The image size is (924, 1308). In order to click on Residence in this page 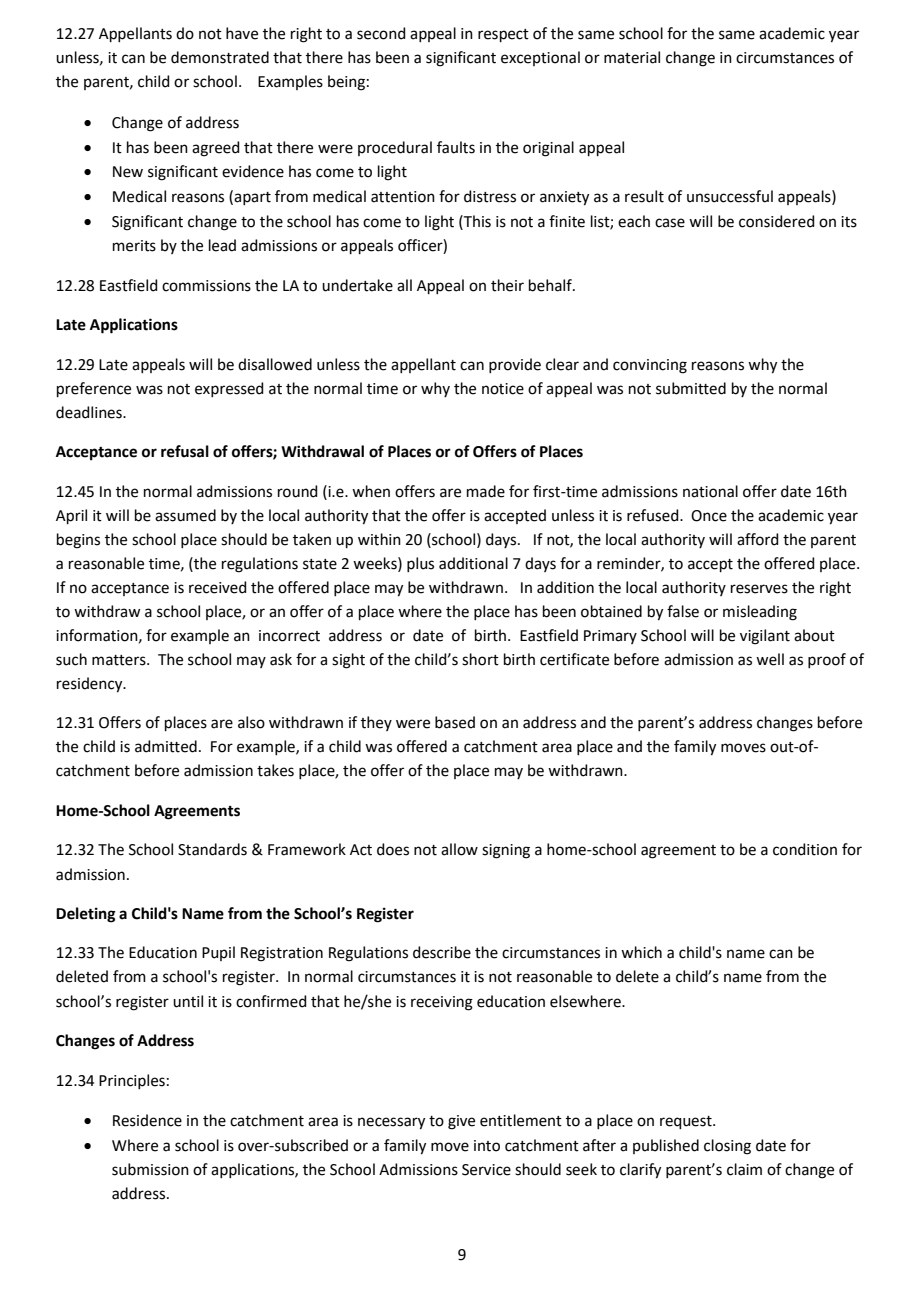, I will do `click(147, 1120)`.
